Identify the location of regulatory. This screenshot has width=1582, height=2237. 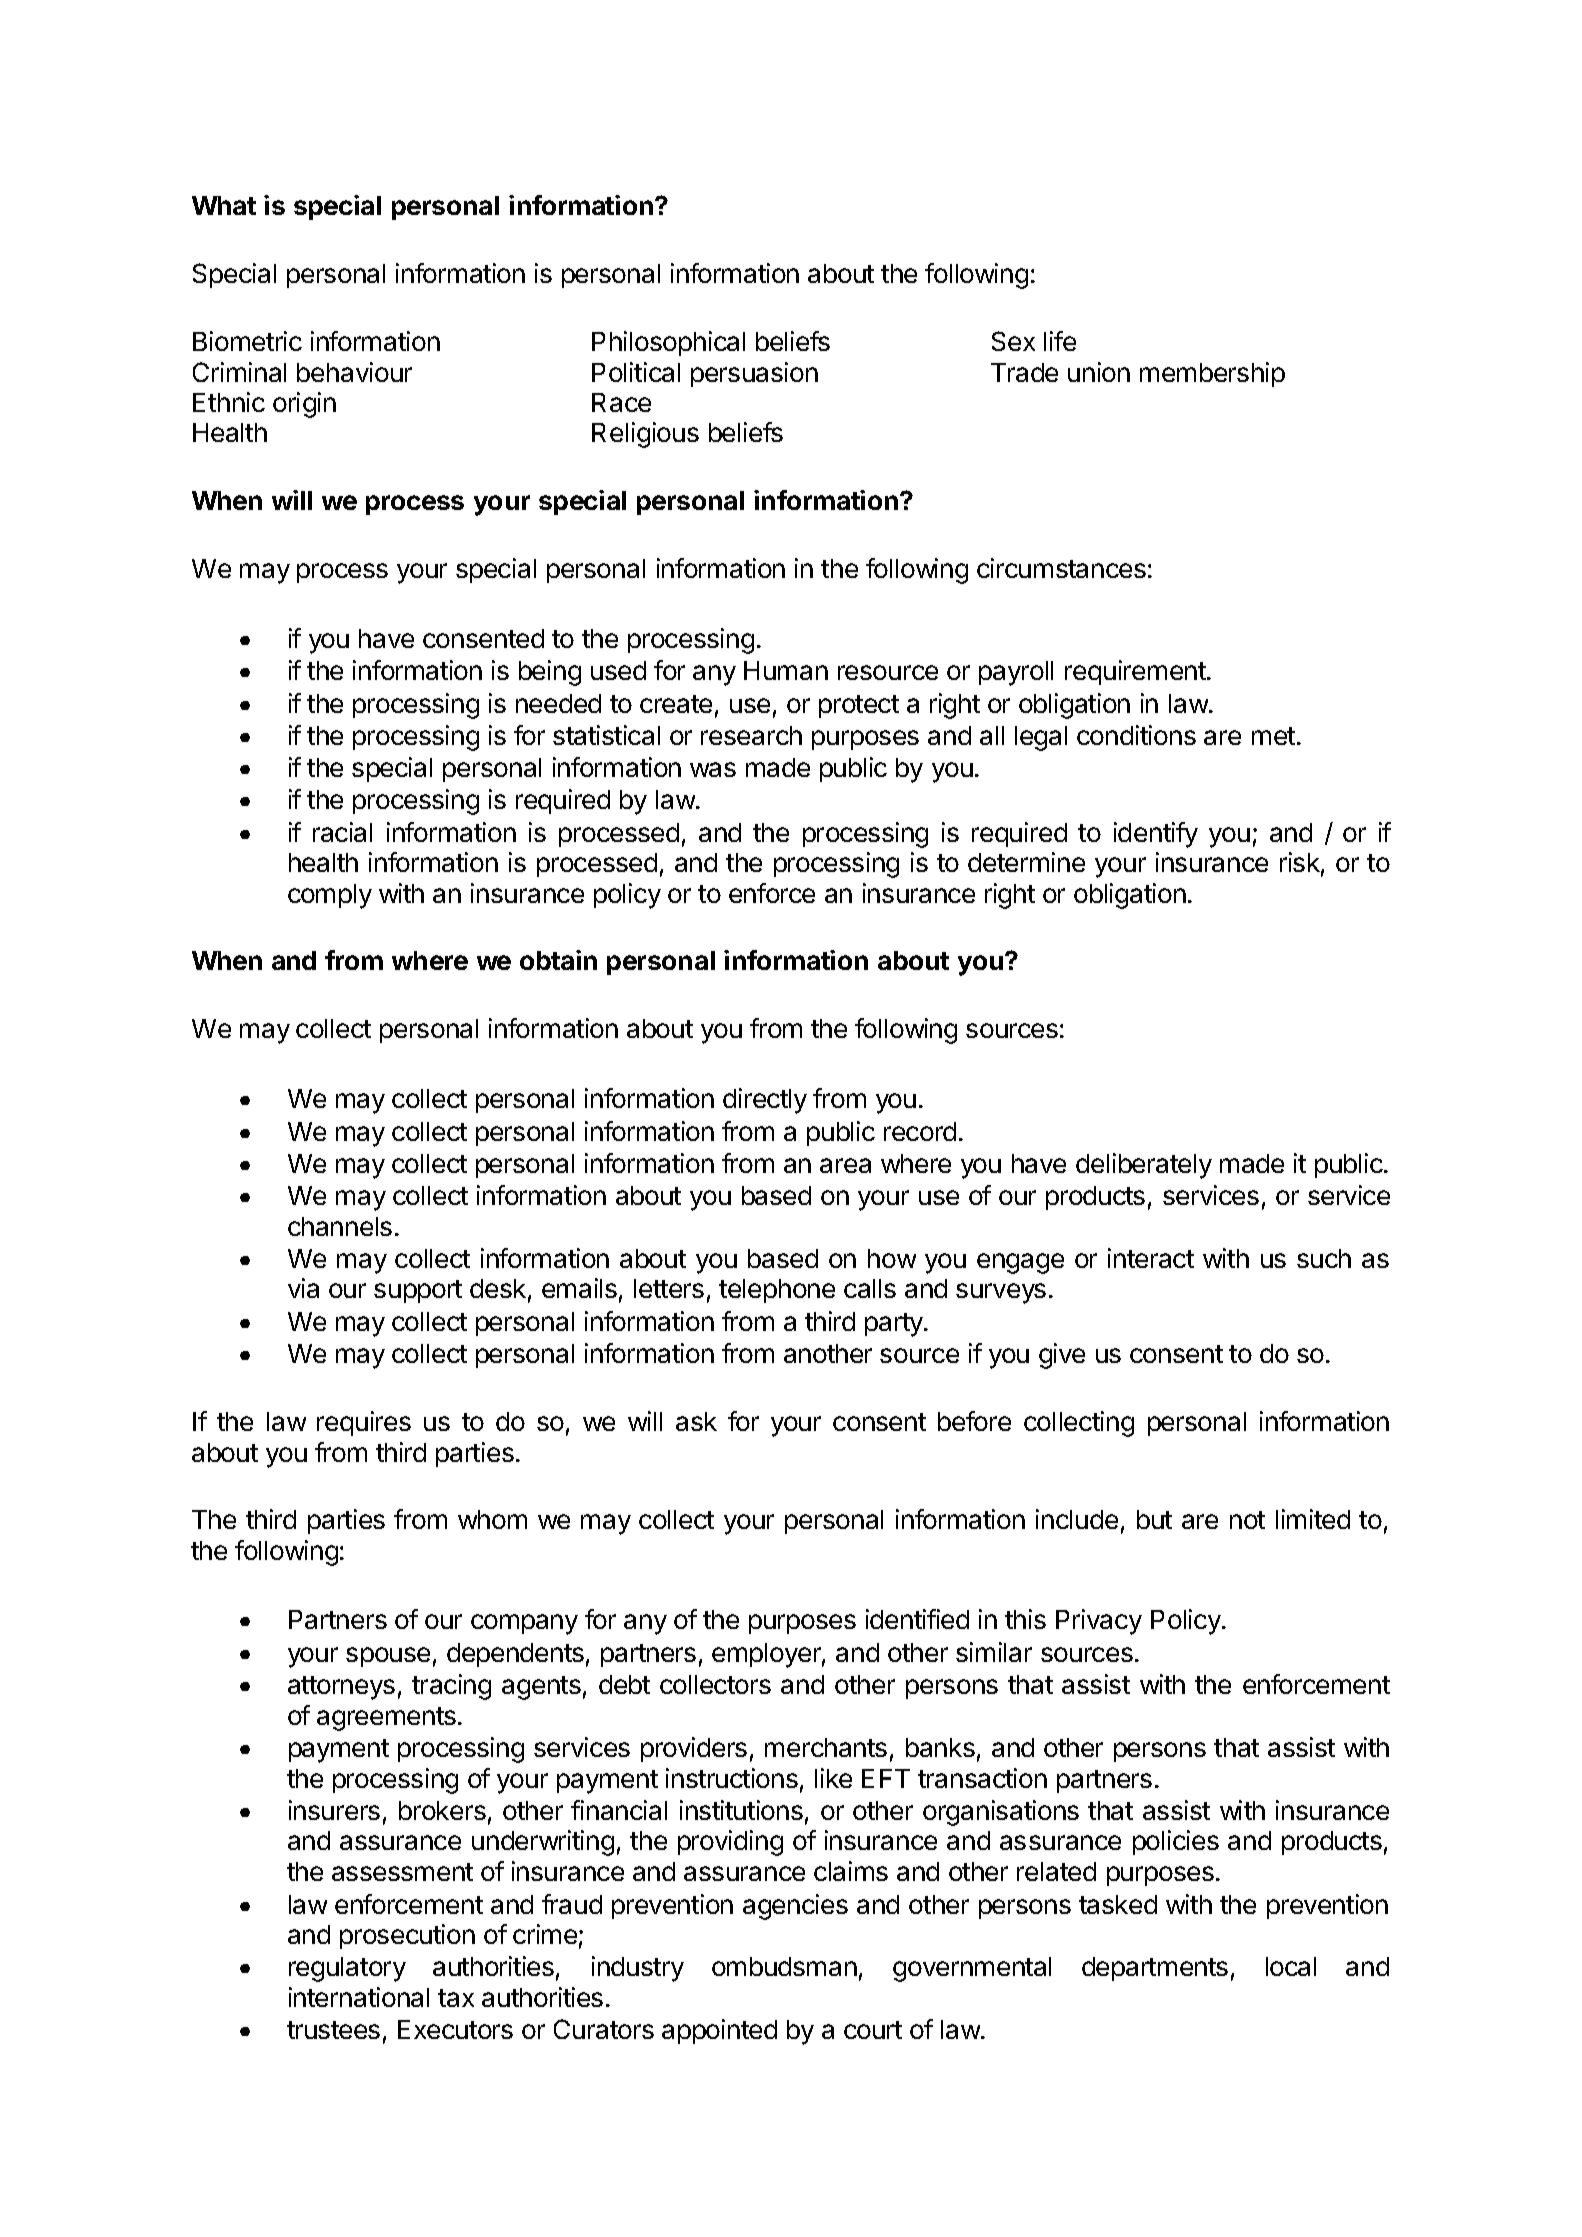
(347, 1969).
